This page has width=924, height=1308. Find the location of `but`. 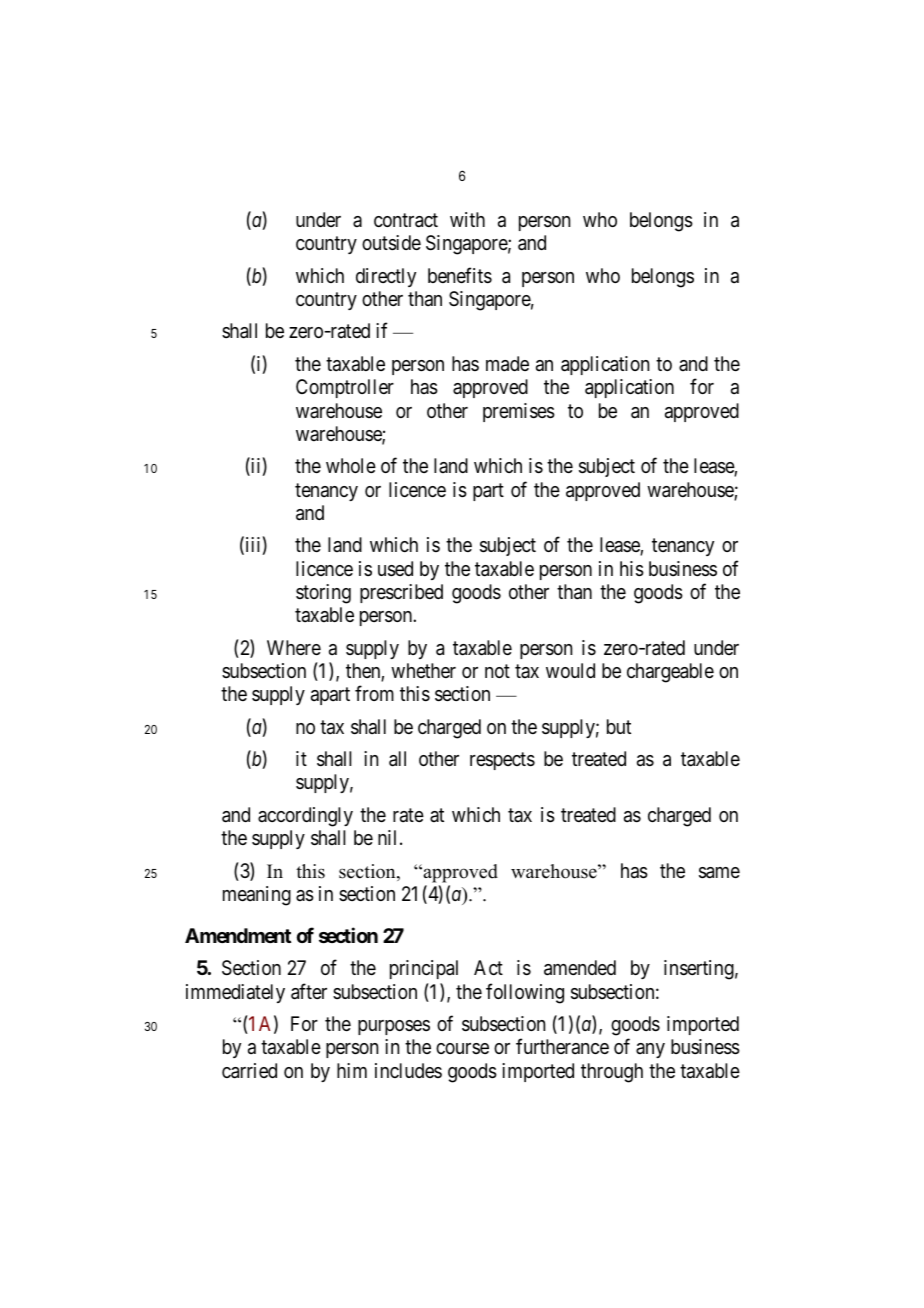

but is located at coordinates (619, 726).
